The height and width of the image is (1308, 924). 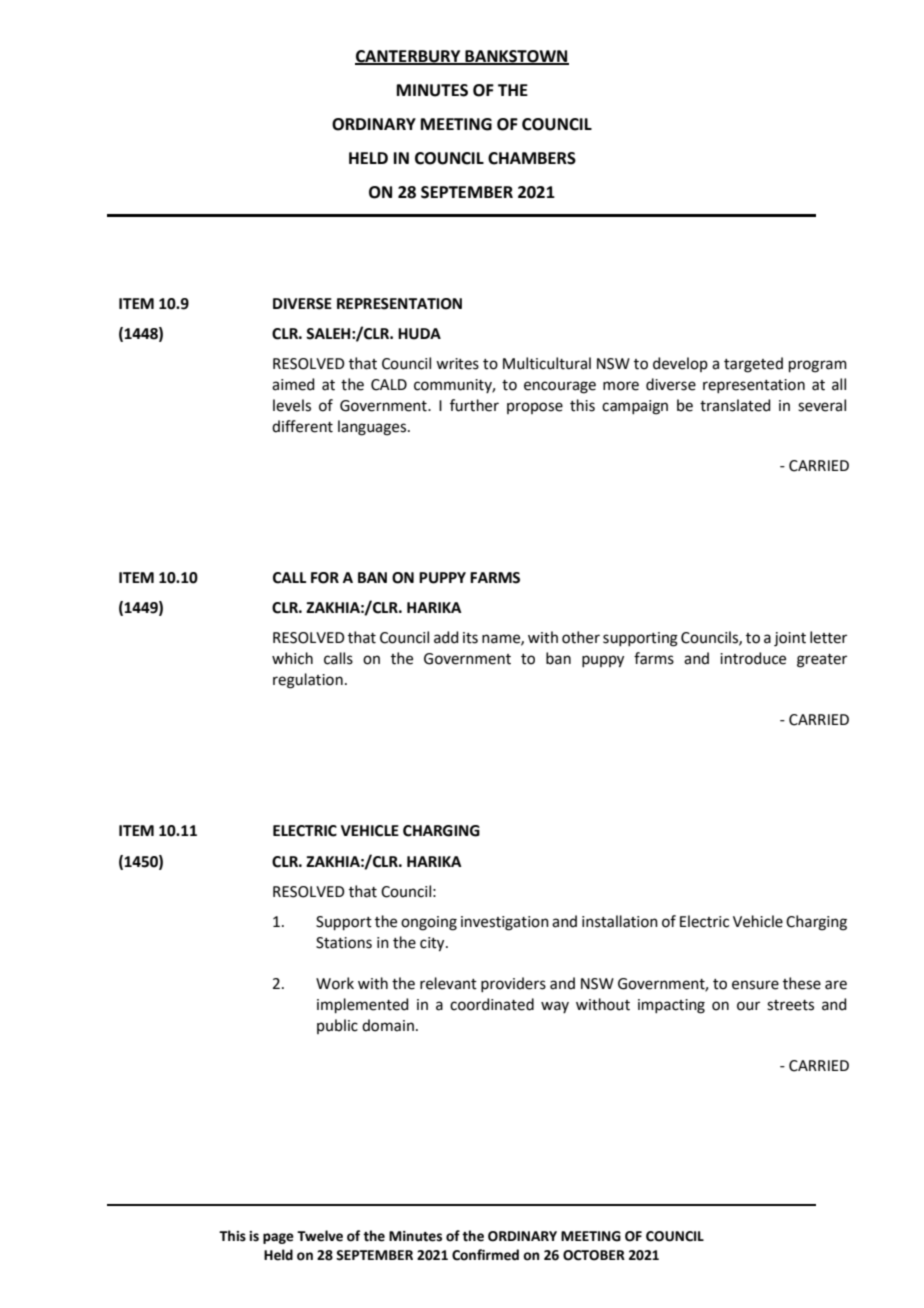 What do you see at coordinates (516, 57) in the image?
I see `BANKSTOWN` at bounding box center [516, 57].
